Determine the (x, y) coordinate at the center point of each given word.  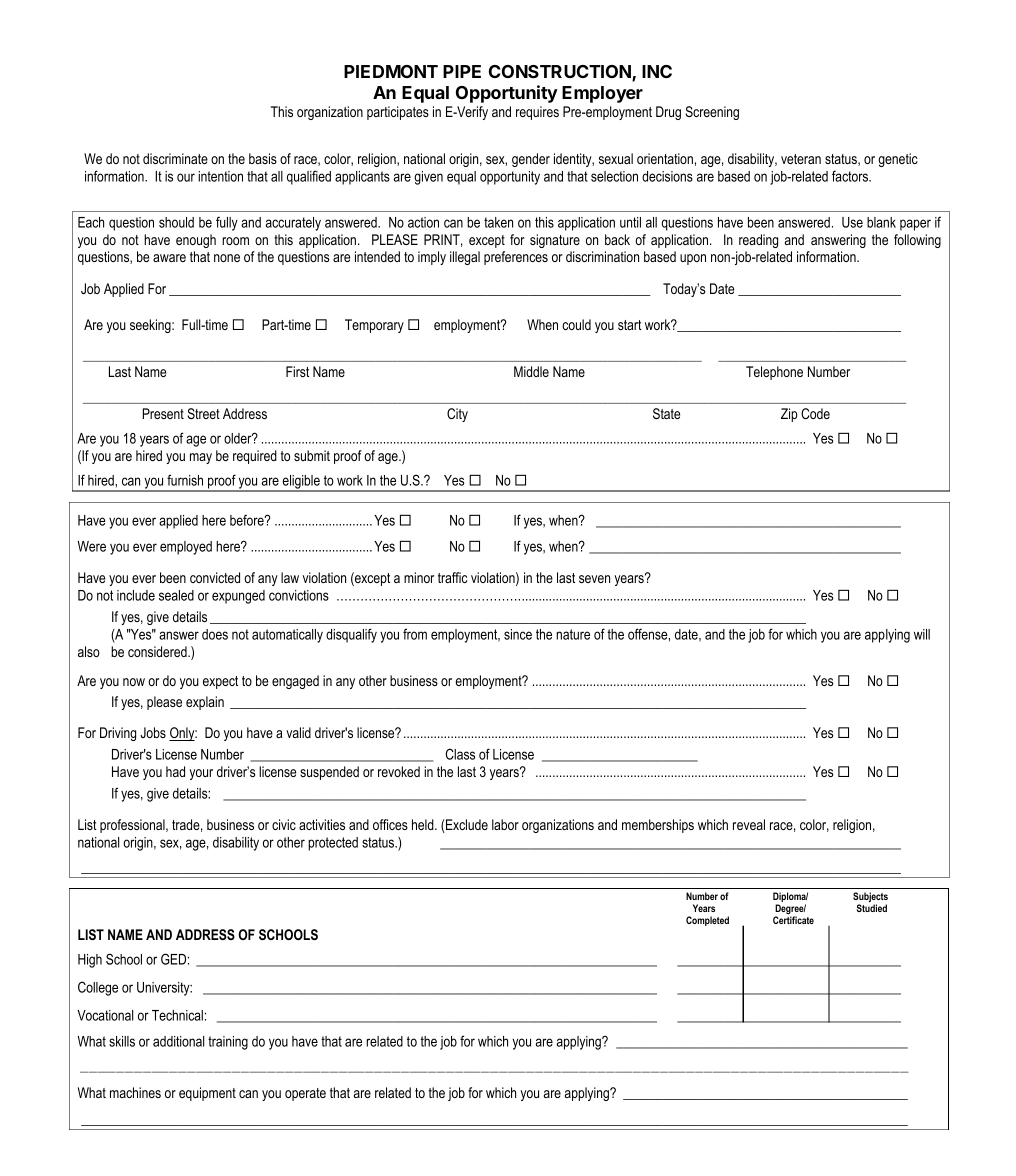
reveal (749, 824)
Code (815, 413)
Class (460, 754)
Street (203, 413)
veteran (801, 159)
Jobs (153, 732)
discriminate (175, 158)
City (457, 415)
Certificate (793, 920)
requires (537, 113)
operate (305, 1094)
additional (178, 1041)
